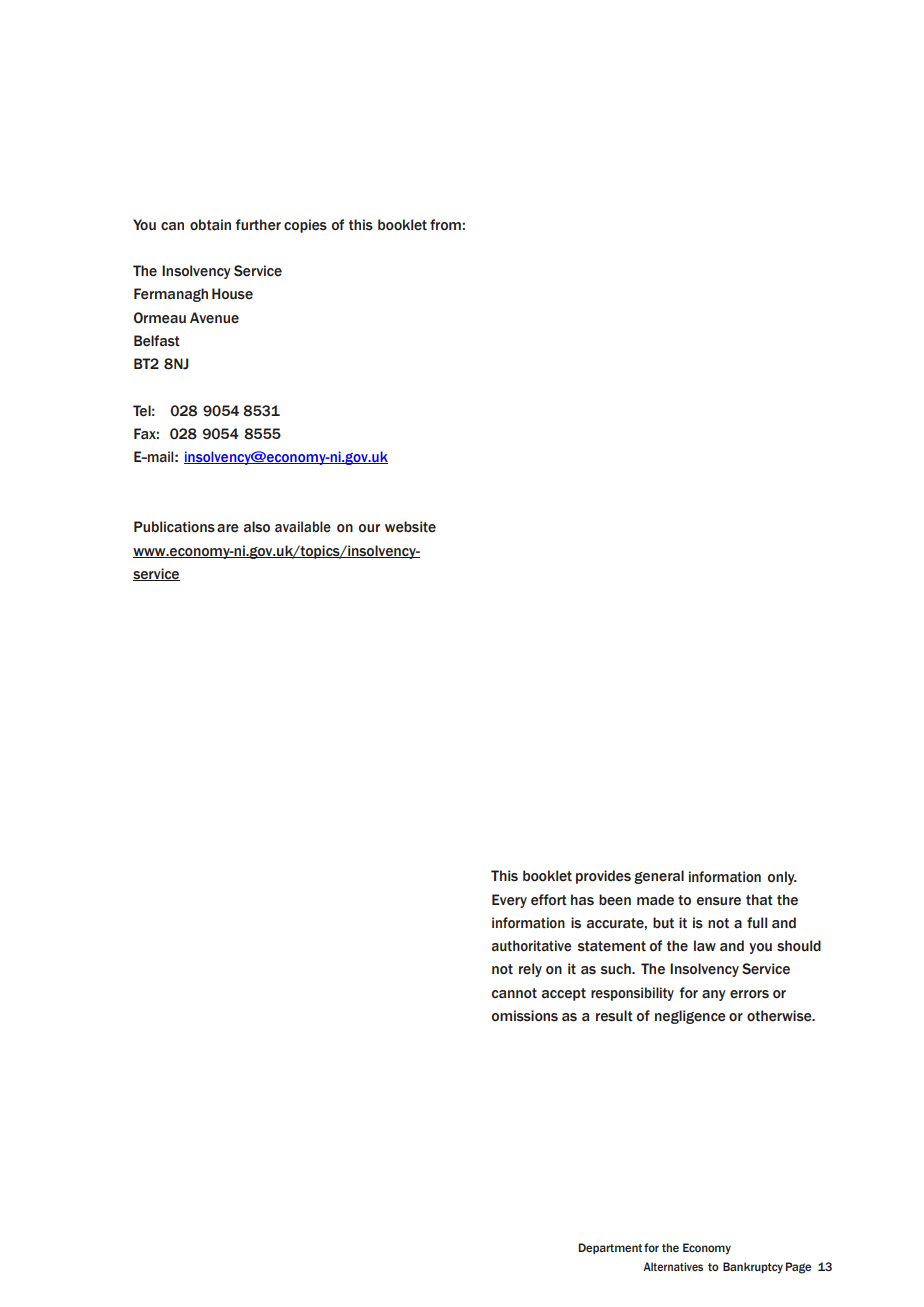 The width and height of the image is (924, 1307). What do you see at coordinates (509, 901) in the image?
I see `Every` at bounding box center [509, 901].
